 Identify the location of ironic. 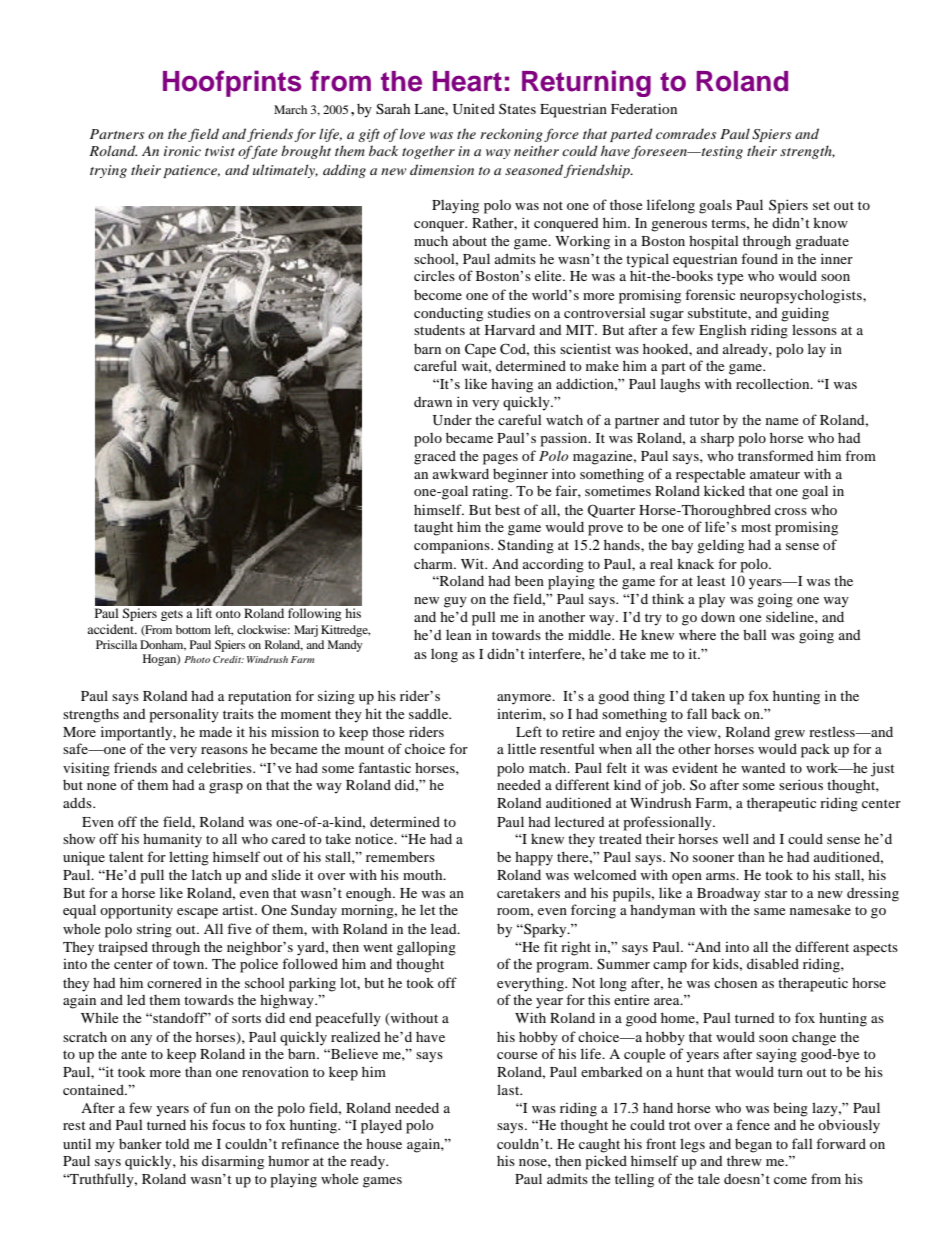
(182, 151).
